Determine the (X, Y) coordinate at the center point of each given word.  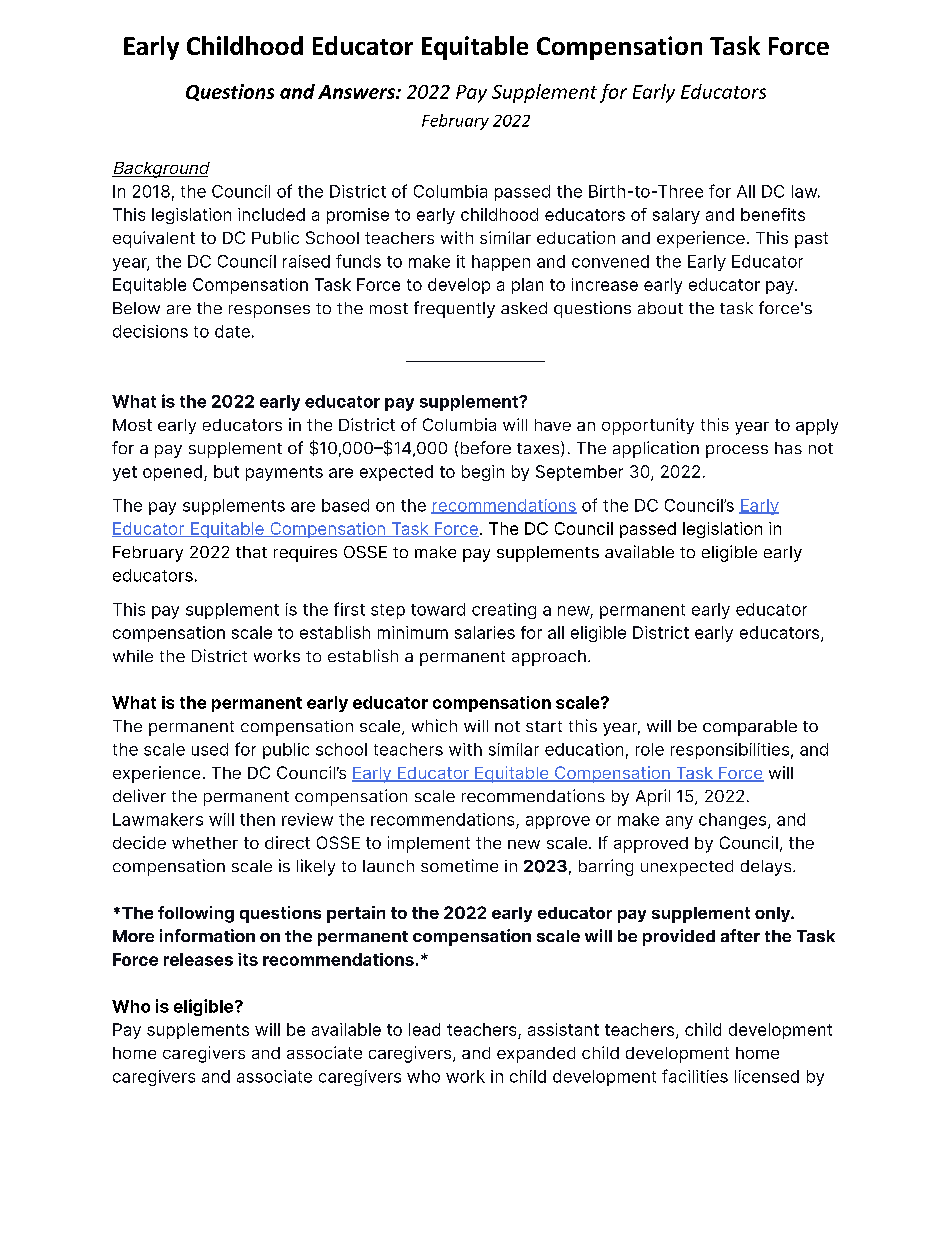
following (196, 914)
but (226, 471)
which (434, 725)
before (486, 447)
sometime (459, 865)
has (788, 448)
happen (501, 263)
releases (198, 959)
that (251, 552)
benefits (773, 214)
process (737, 451)
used (210, 749)
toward (438, 609)
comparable (750, 728)
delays (767, 868)
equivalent (154, 239)
